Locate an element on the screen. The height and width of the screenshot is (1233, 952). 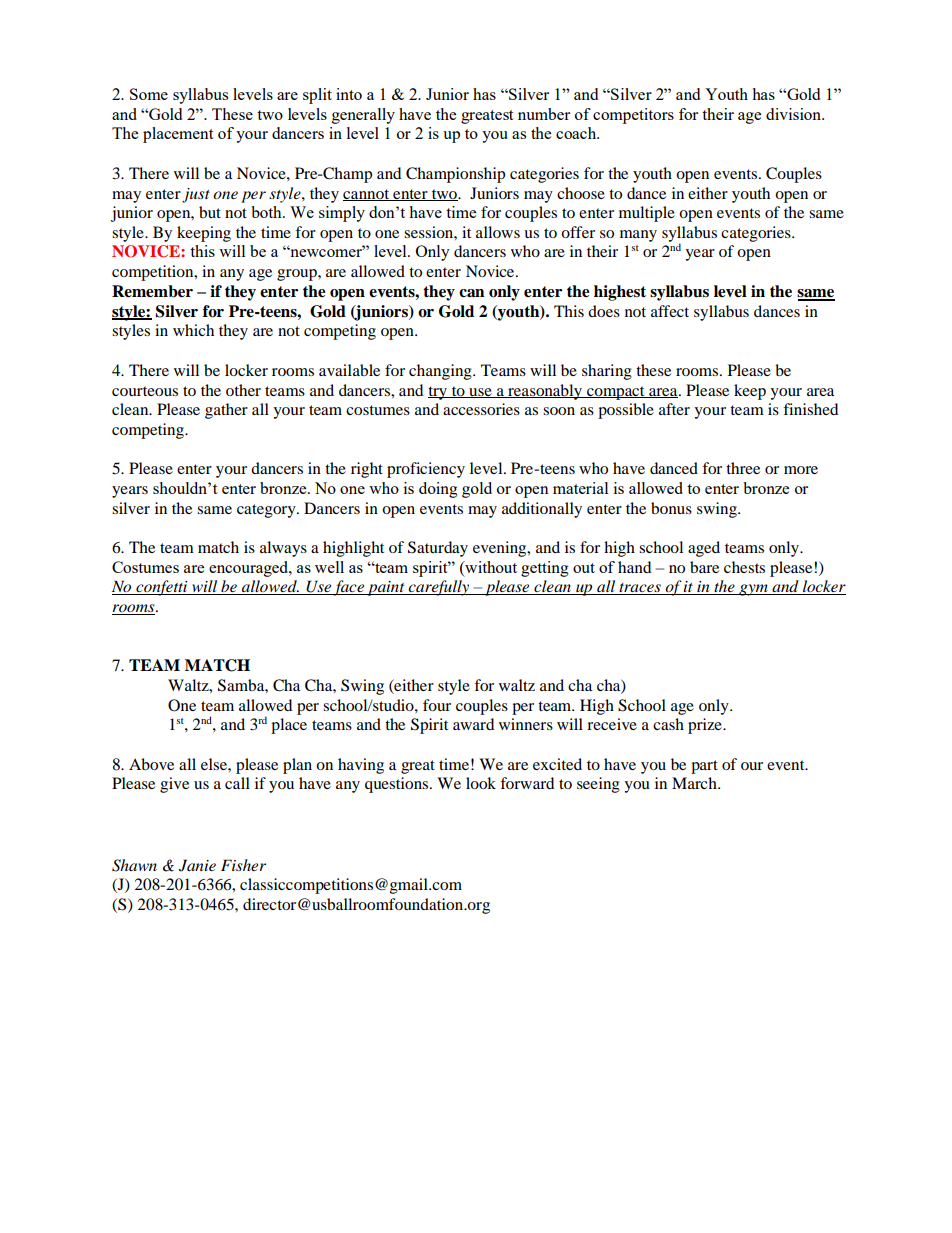
Some is located at coordinates (149, 94).
